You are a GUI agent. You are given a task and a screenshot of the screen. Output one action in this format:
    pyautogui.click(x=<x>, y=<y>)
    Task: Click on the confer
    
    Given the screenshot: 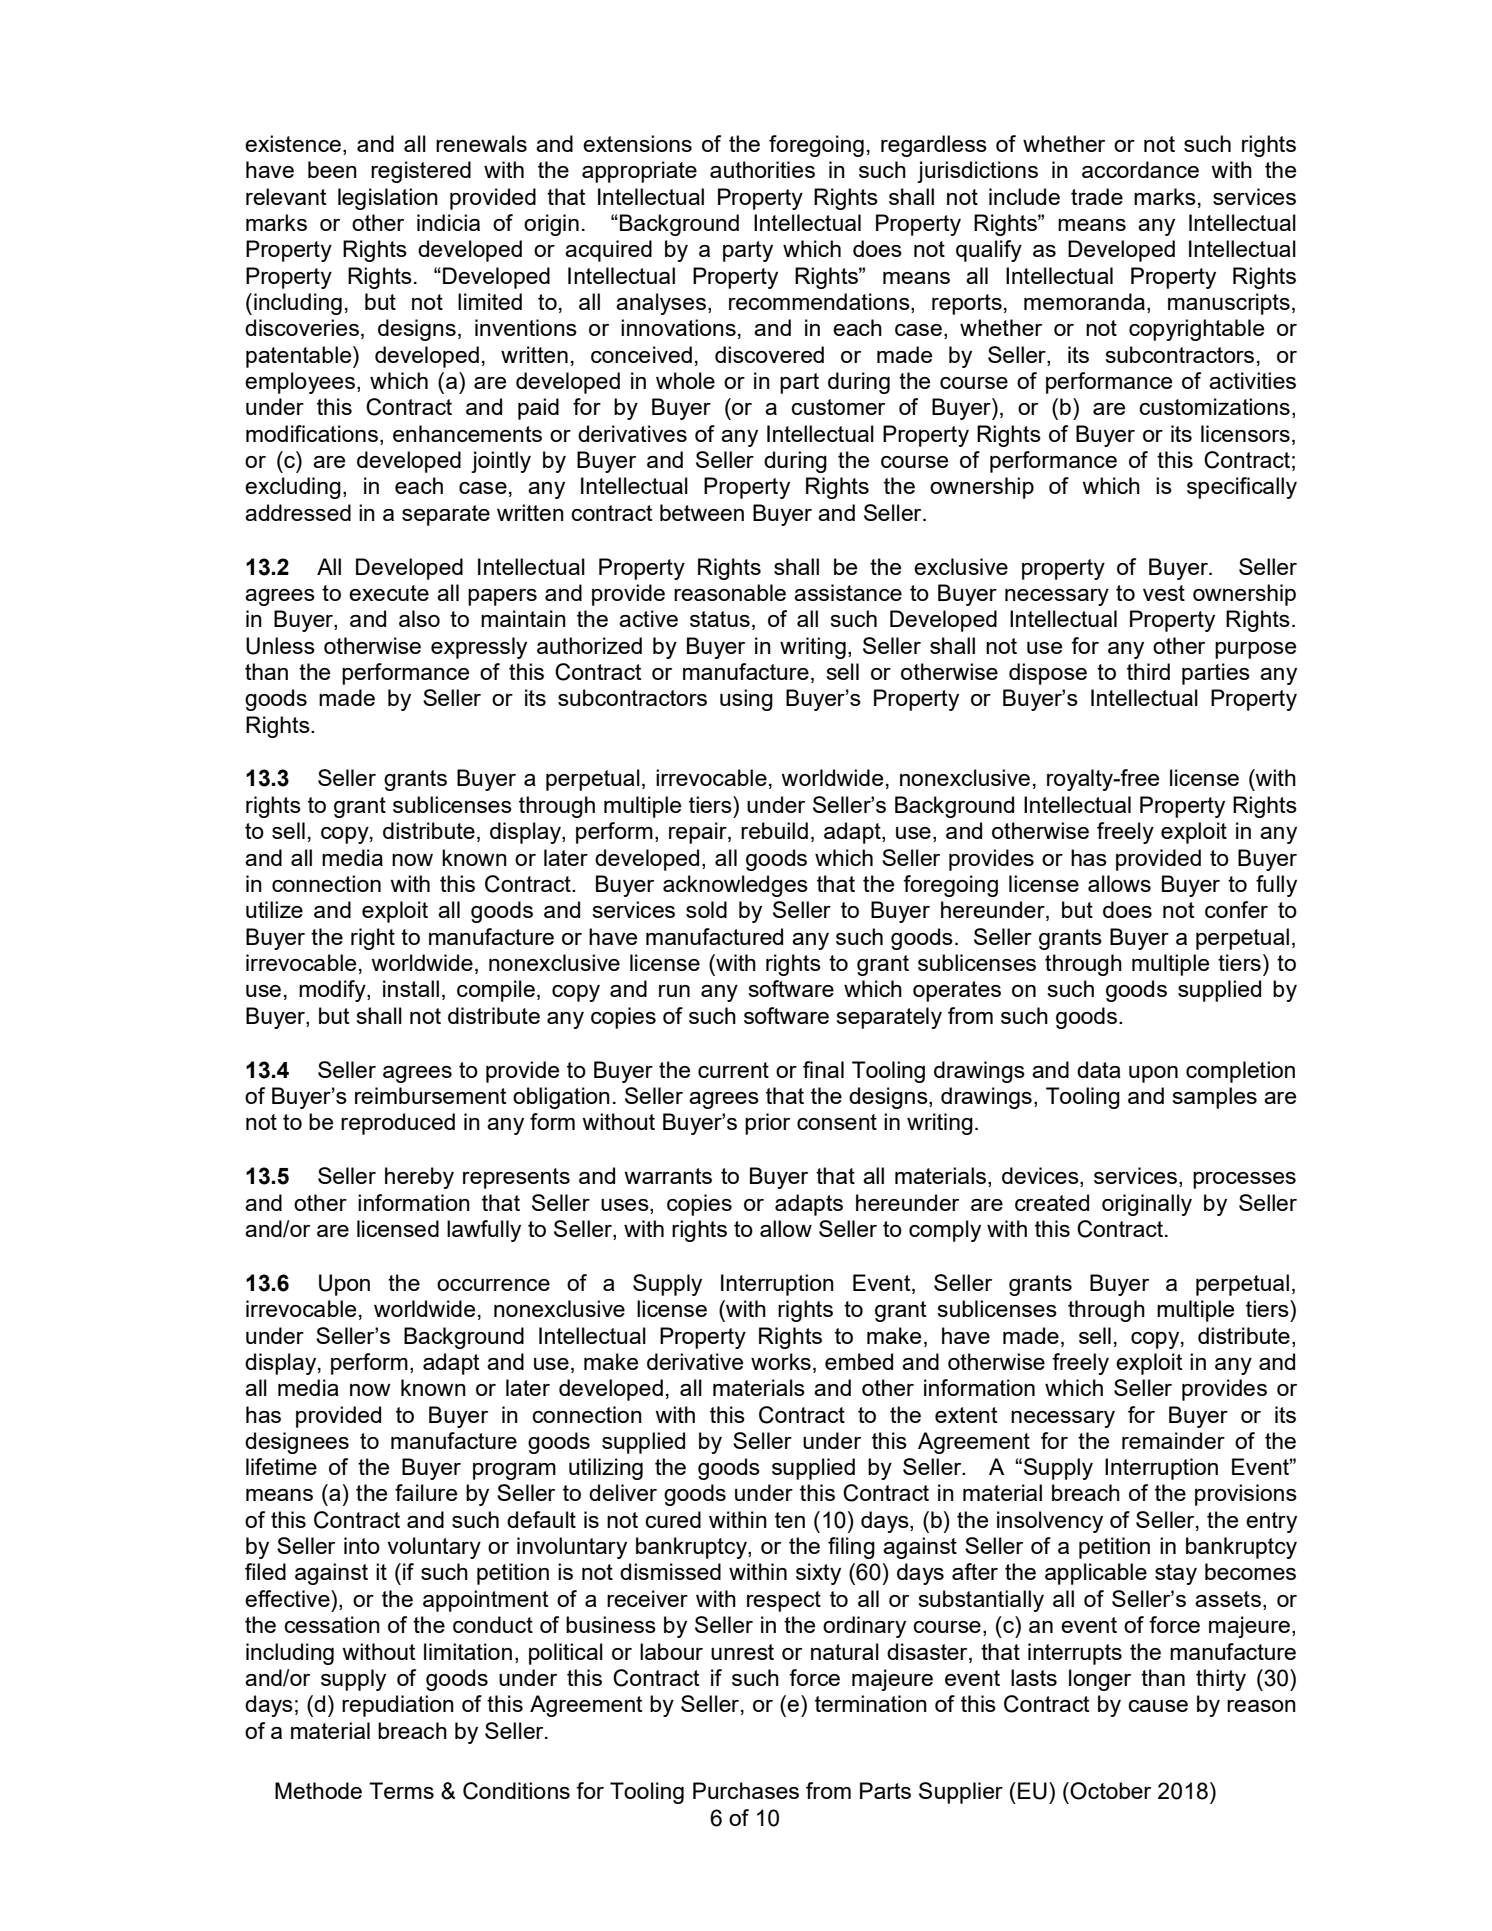 What is the action you would take?
    pyautogui.click(x=1236, y=909)
